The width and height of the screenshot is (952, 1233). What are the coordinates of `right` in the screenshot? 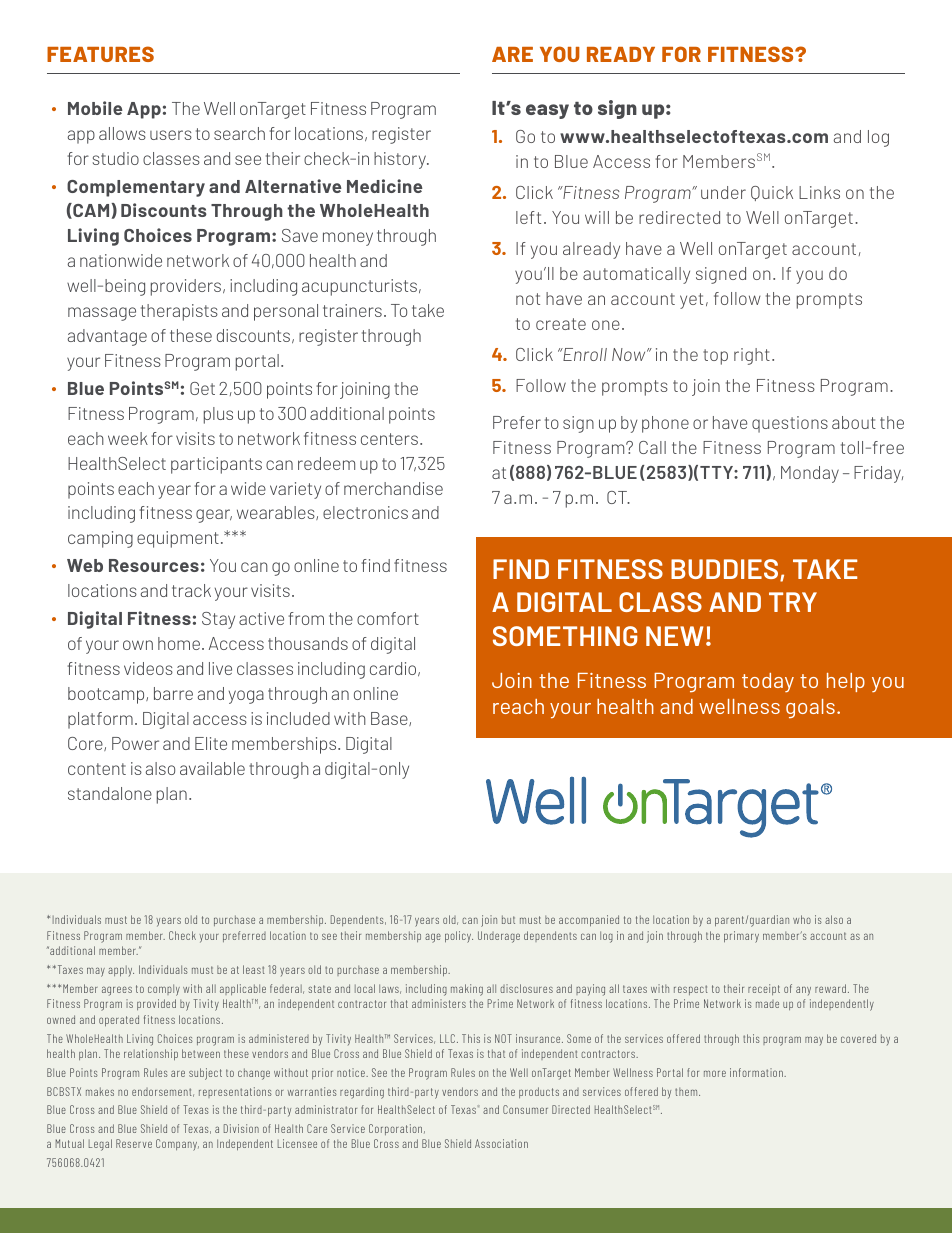 It's located at (752, 356).
